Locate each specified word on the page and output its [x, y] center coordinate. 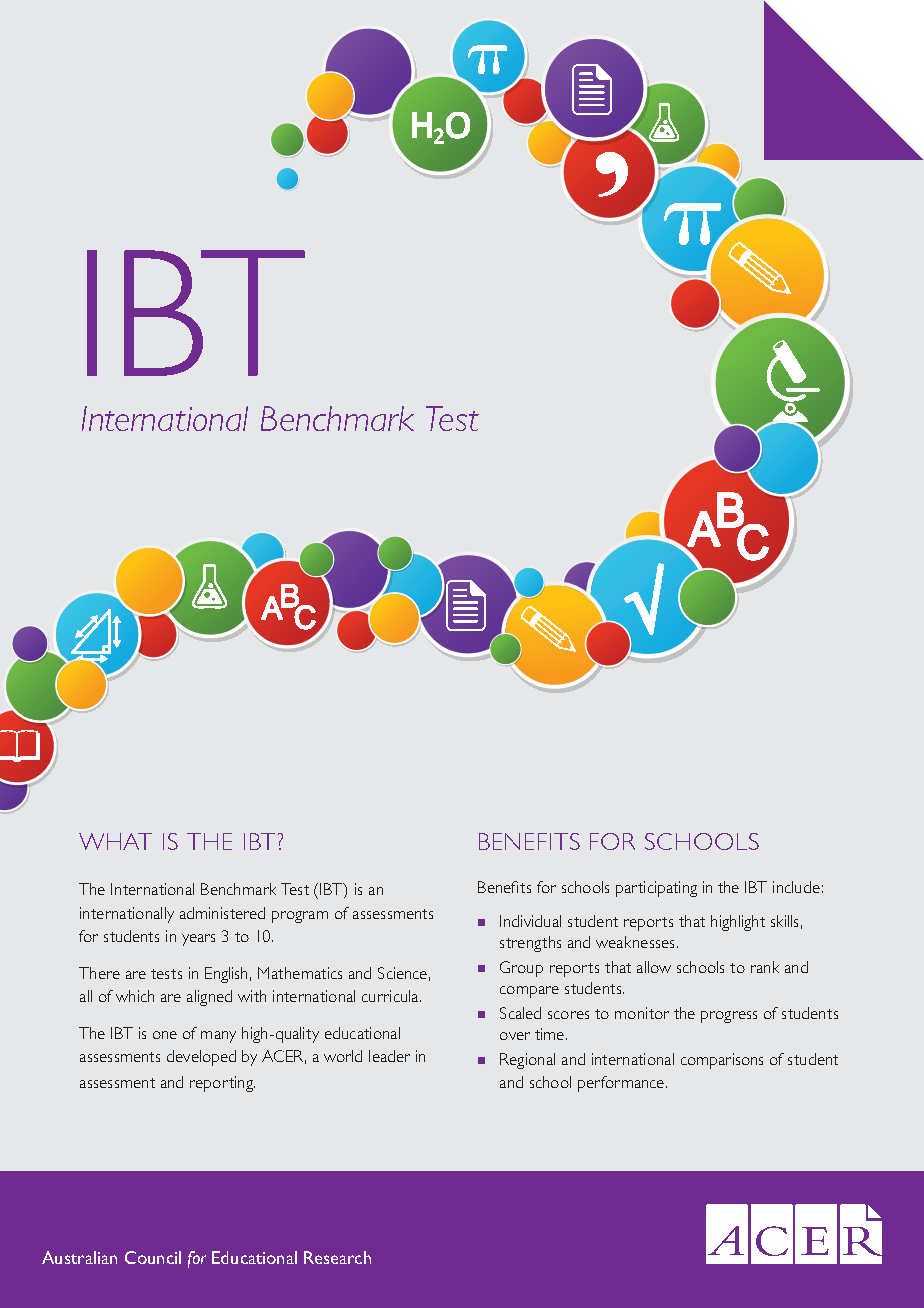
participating [656, 889]
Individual [530, 921]
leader [389, 1056]
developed [201, 1058]
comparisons [722, 1061]
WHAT [115, 841]
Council [153, 1257]
